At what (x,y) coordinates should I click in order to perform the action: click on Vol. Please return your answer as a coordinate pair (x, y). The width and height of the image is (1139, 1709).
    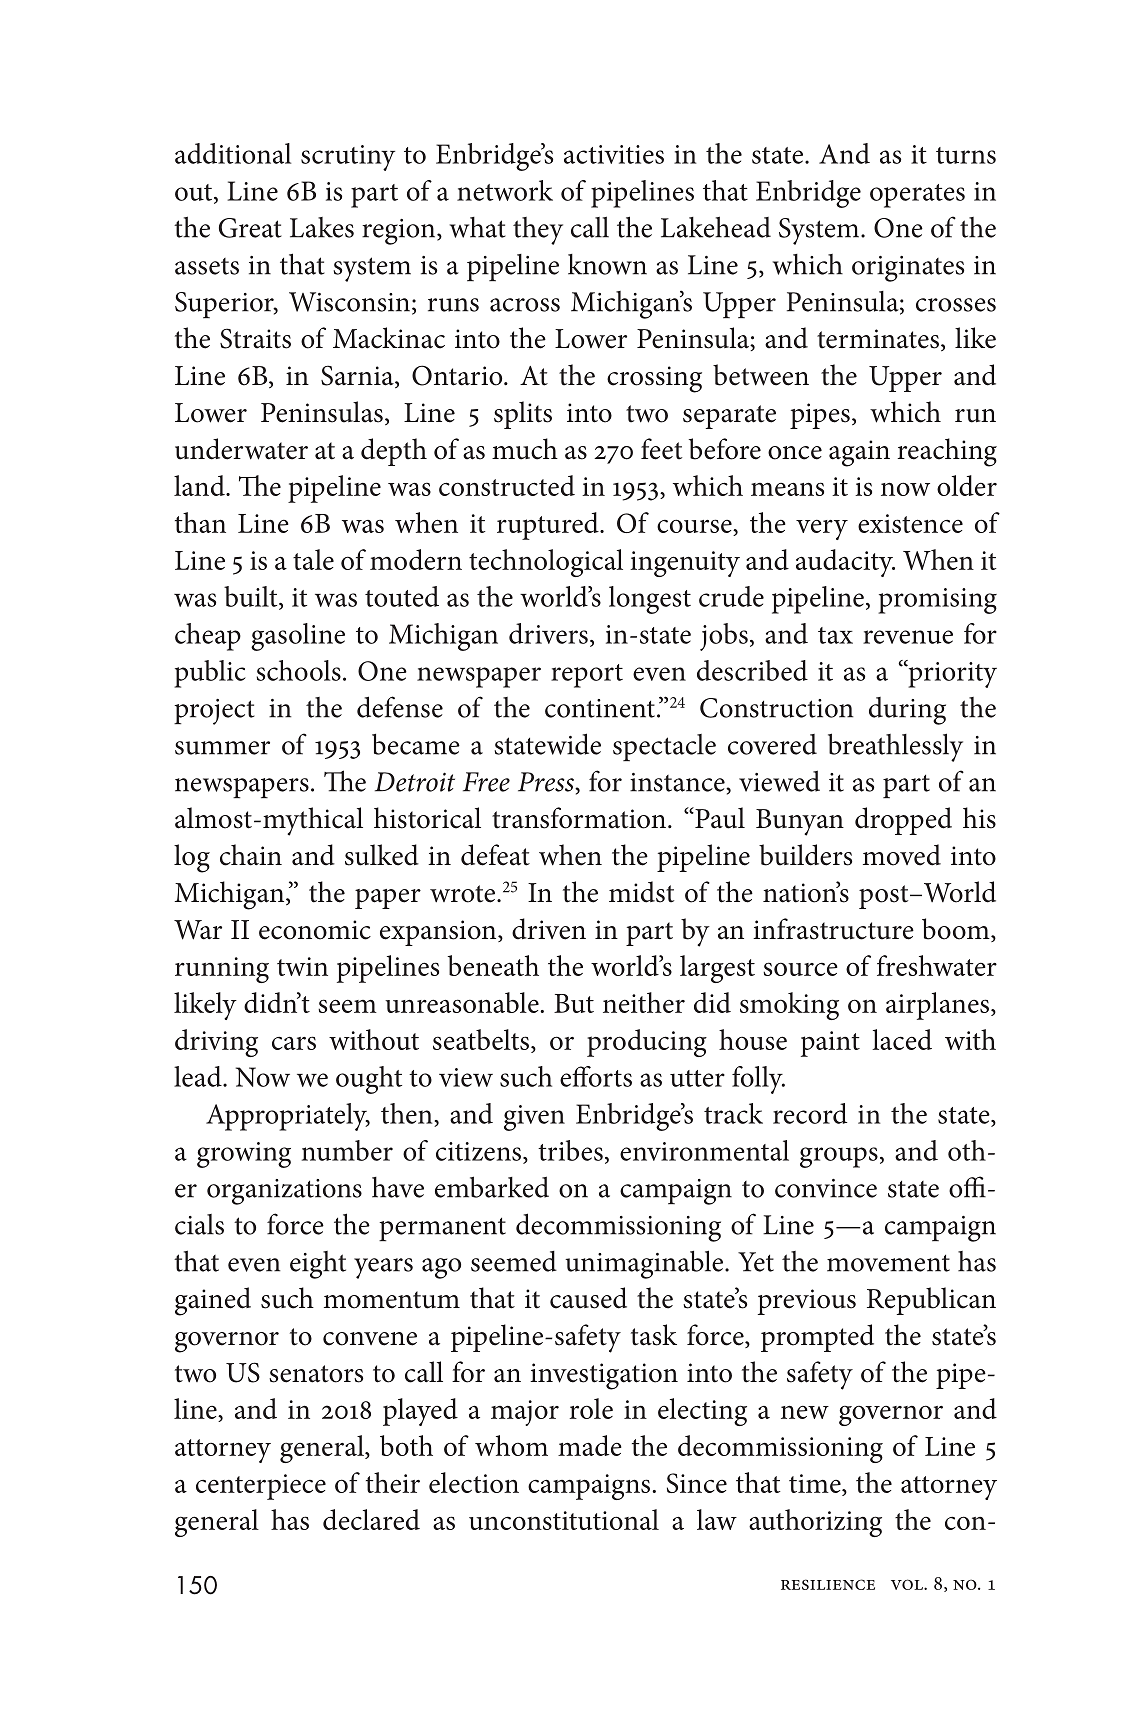
    Looking at the image, I should click on (908, 1584).
